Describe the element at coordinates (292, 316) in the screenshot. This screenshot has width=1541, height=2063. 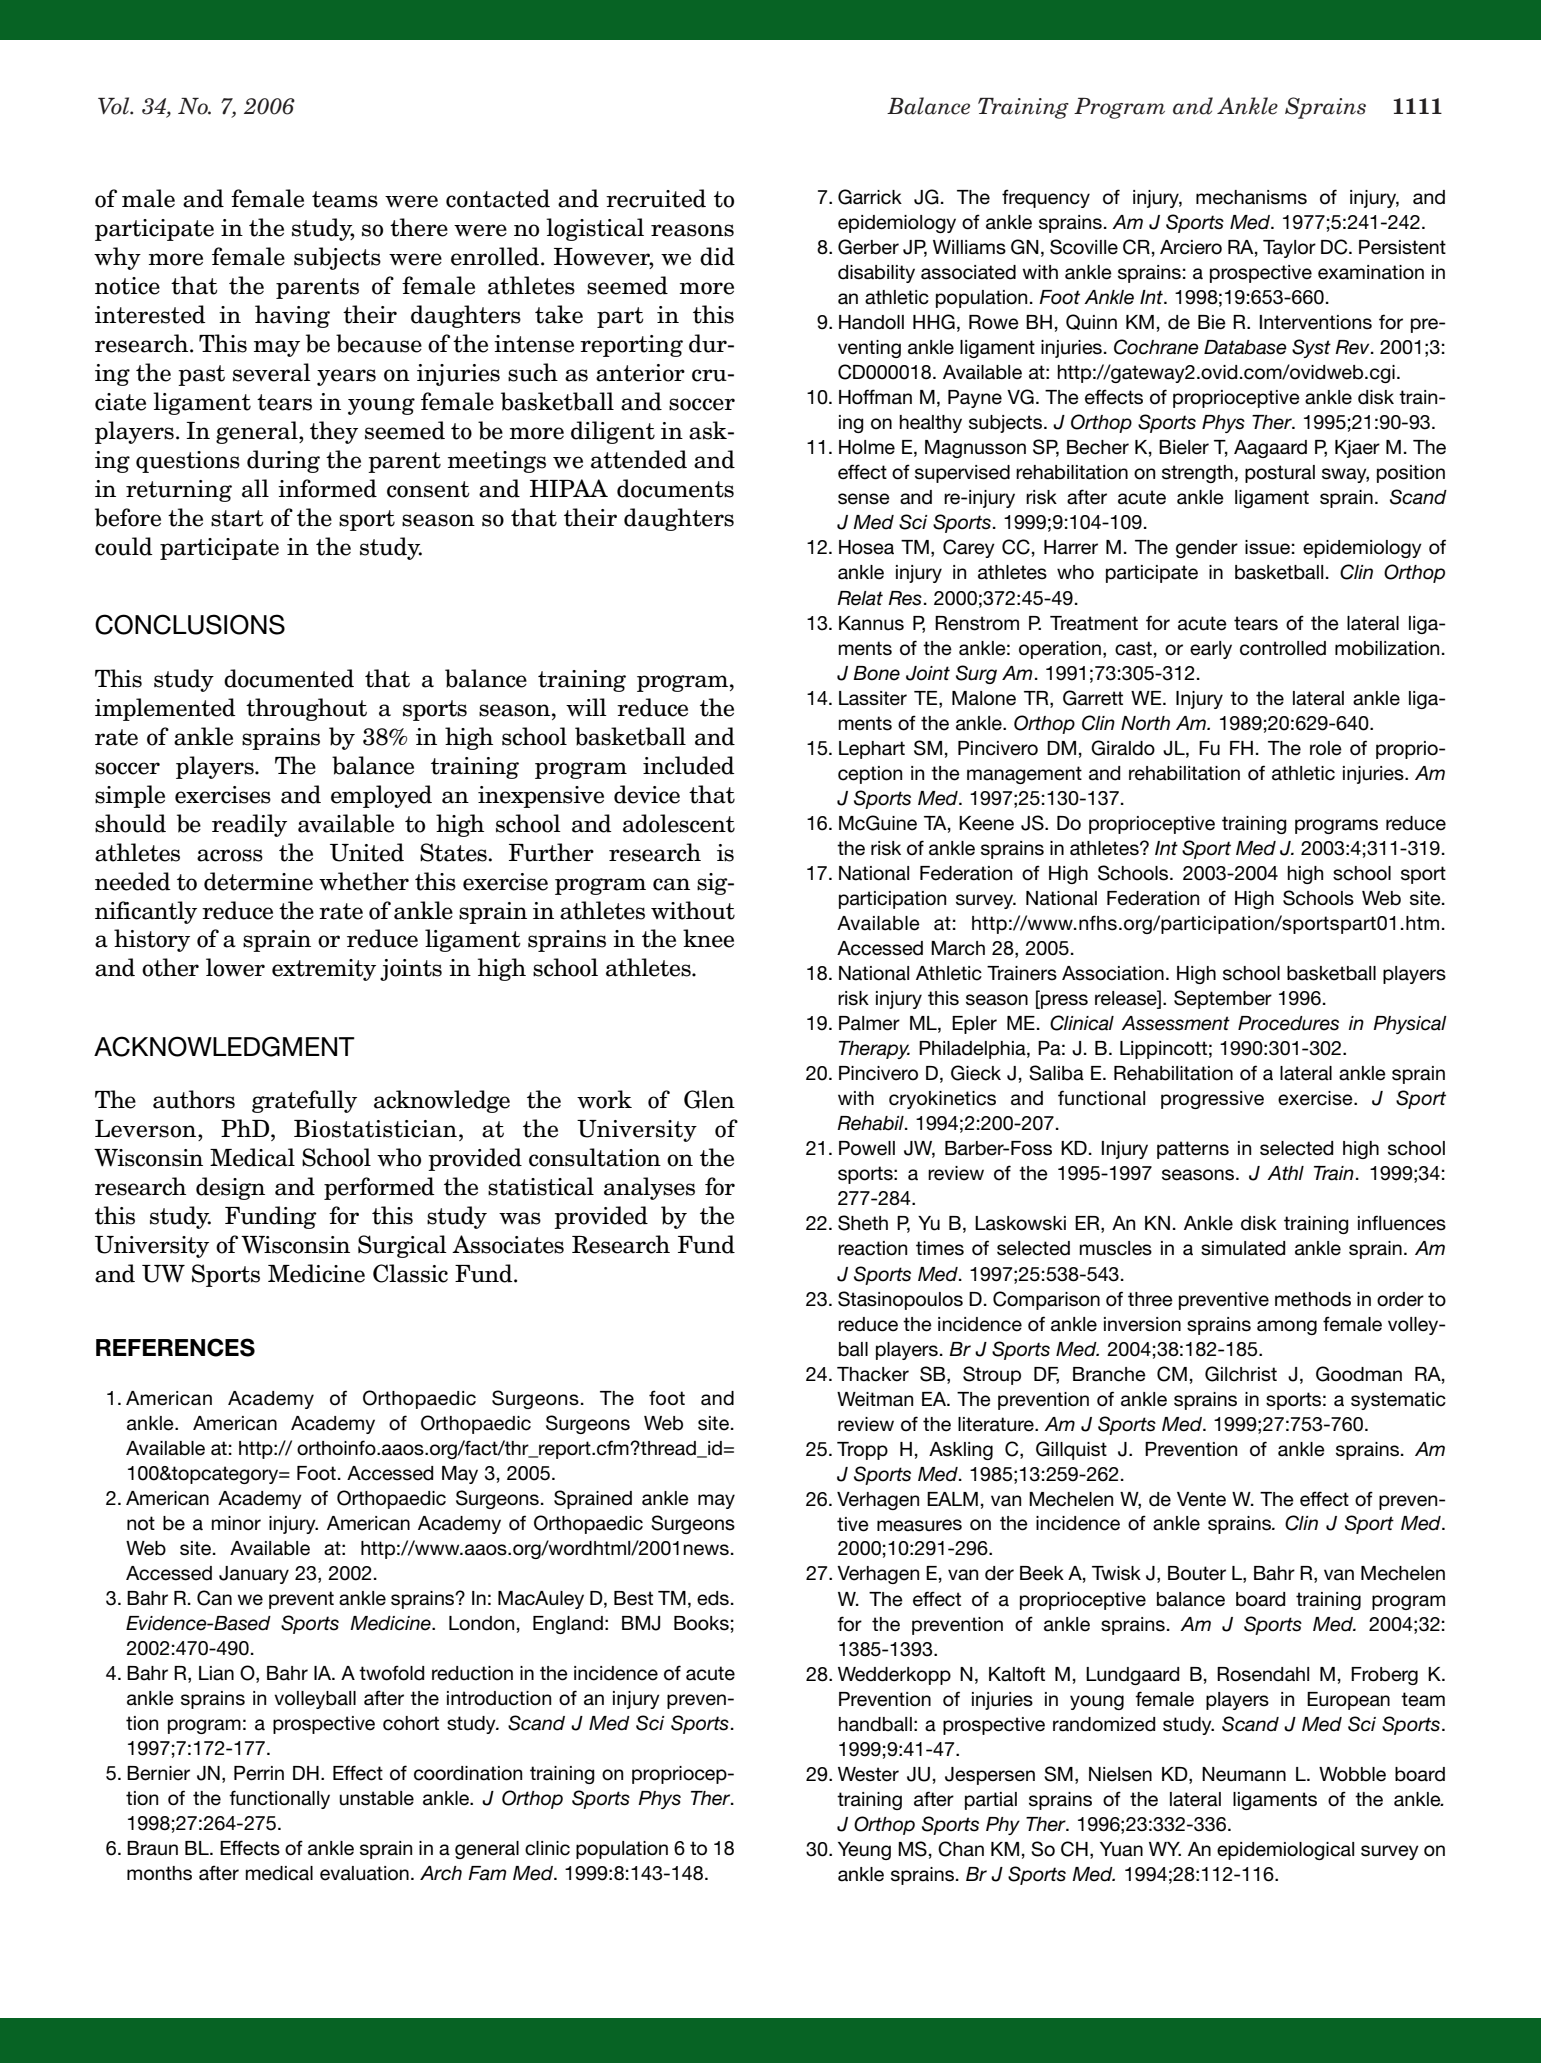
I see `having` at that location.
